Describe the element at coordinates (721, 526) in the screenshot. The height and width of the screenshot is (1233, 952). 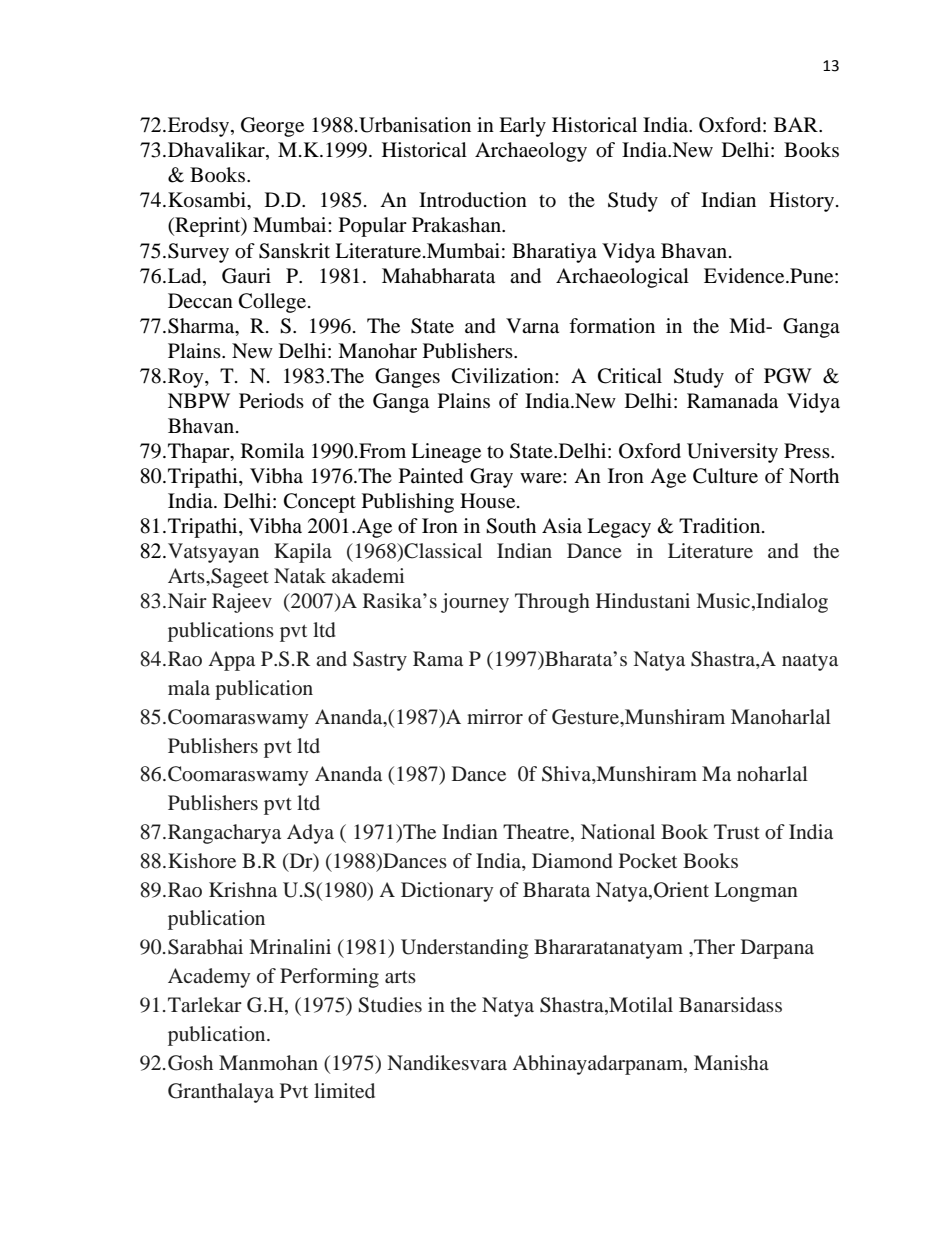
I see `Tradition` at that location.
